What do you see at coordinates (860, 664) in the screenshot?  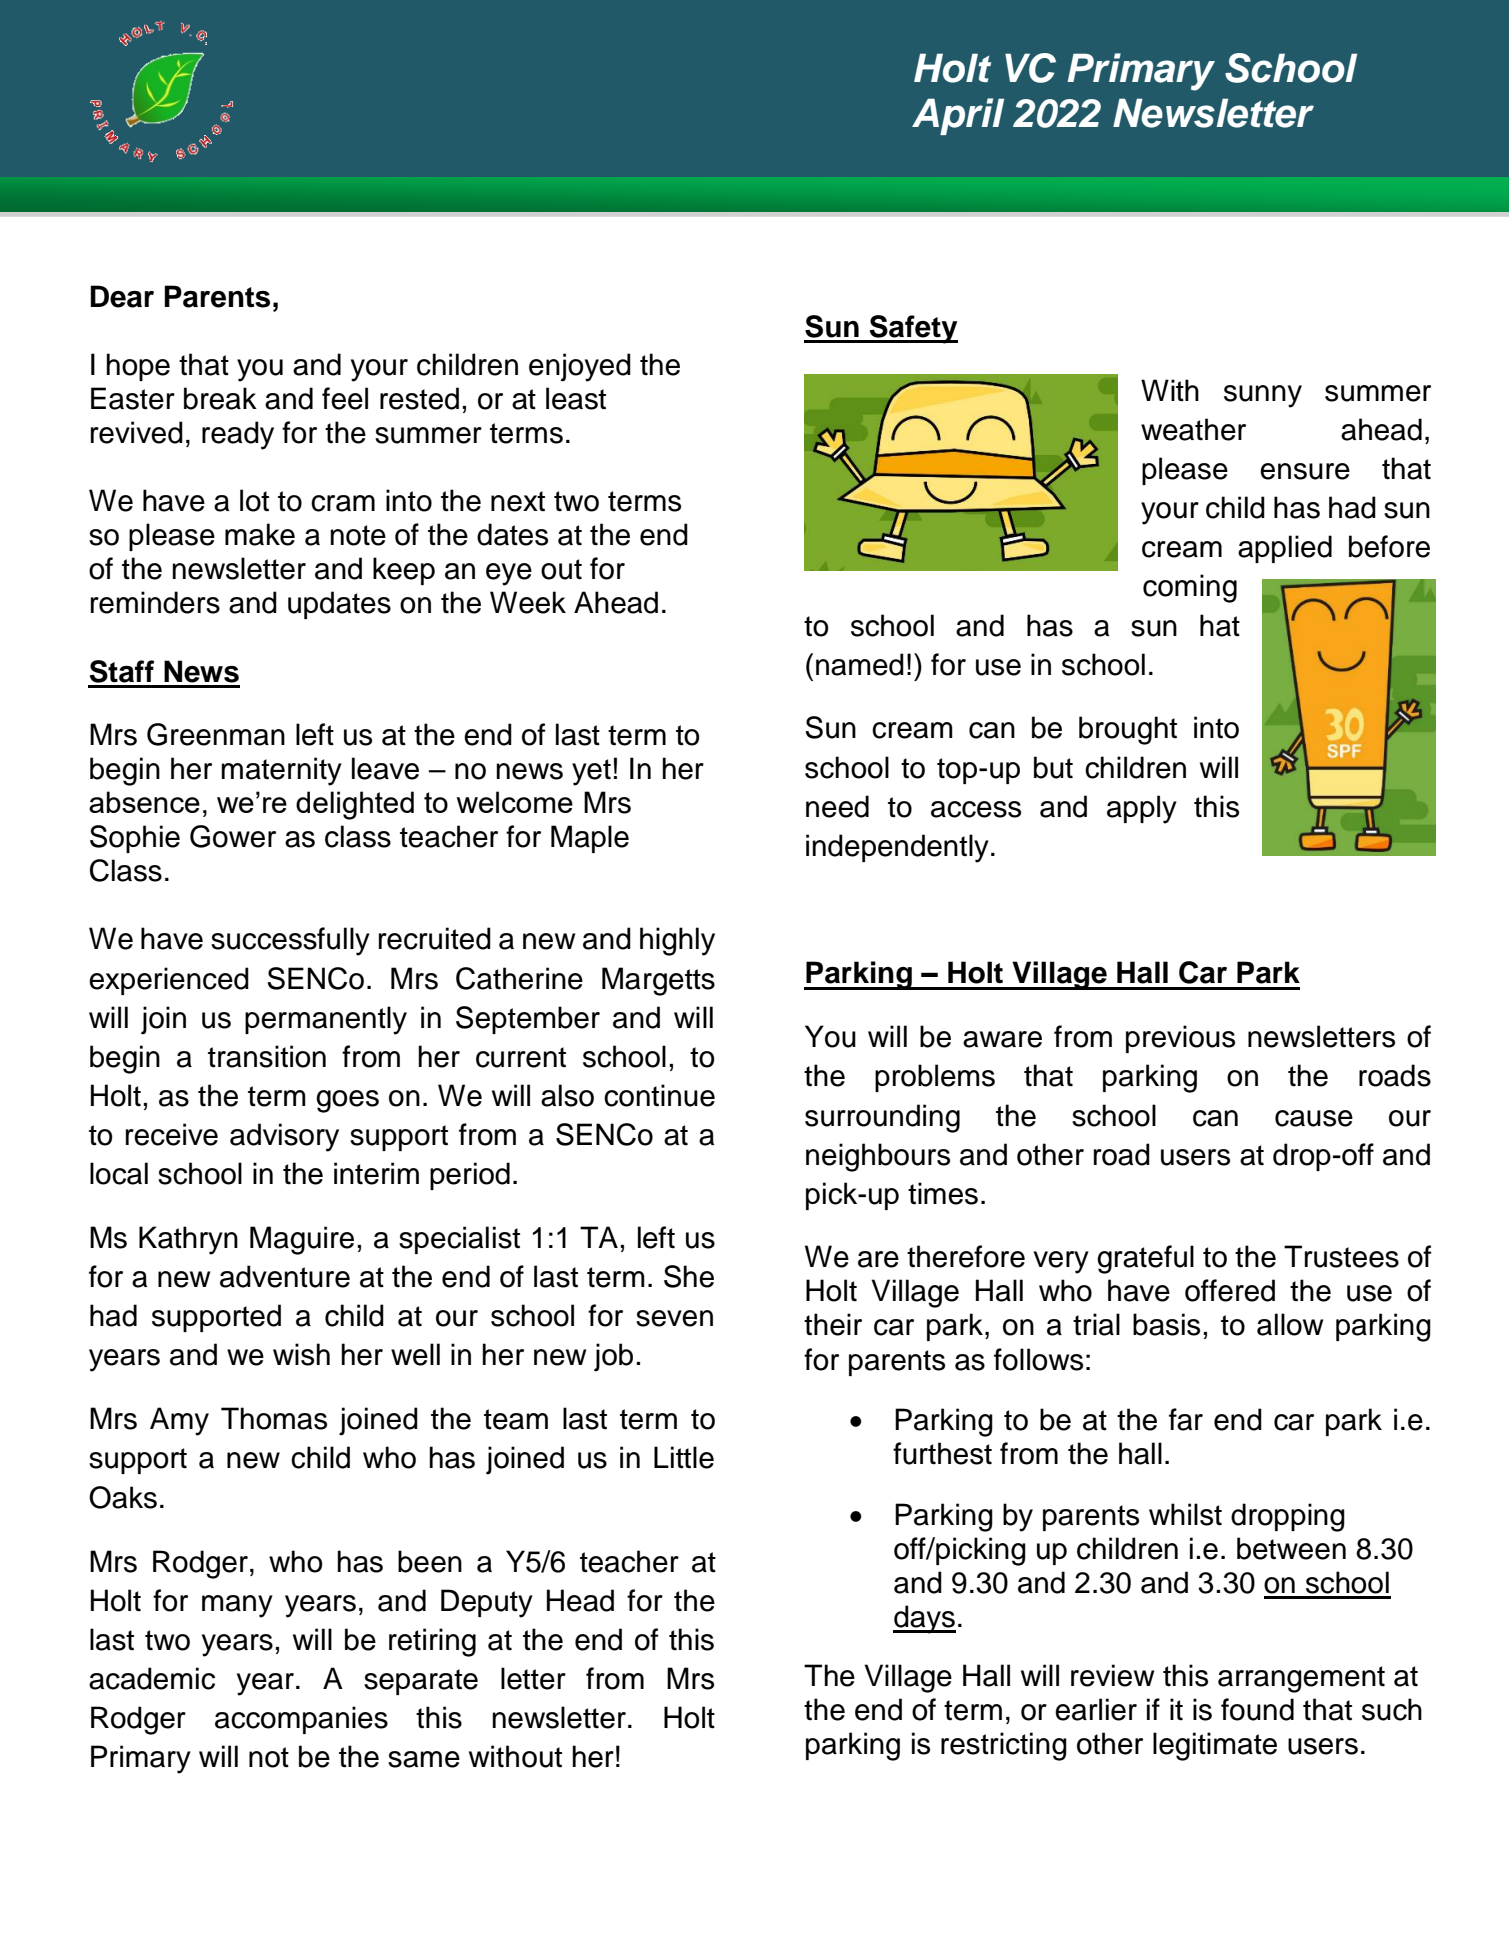 I see `named` at bounding box center [860, 664].
